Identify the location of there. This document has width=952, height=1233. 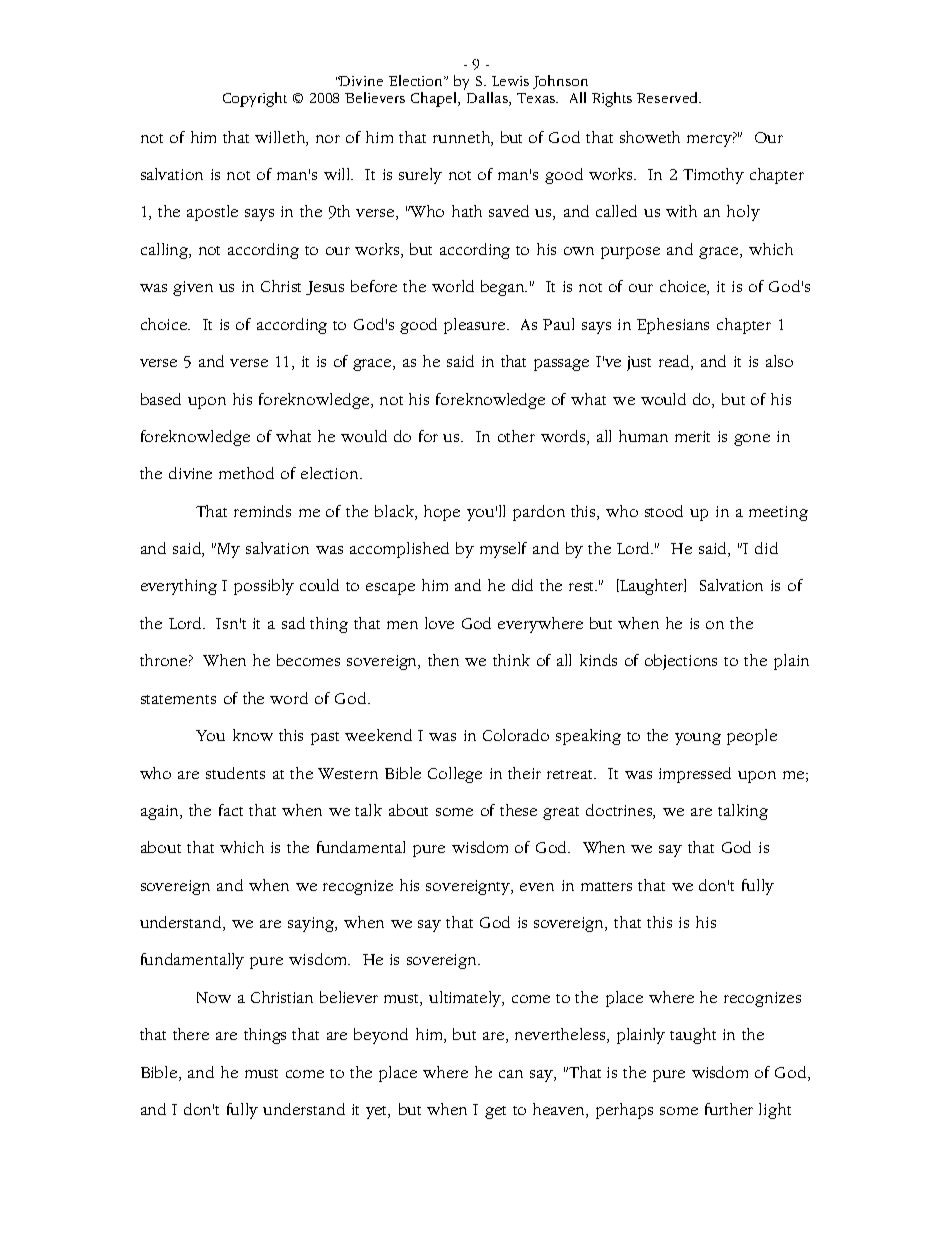
(191, 1034).
